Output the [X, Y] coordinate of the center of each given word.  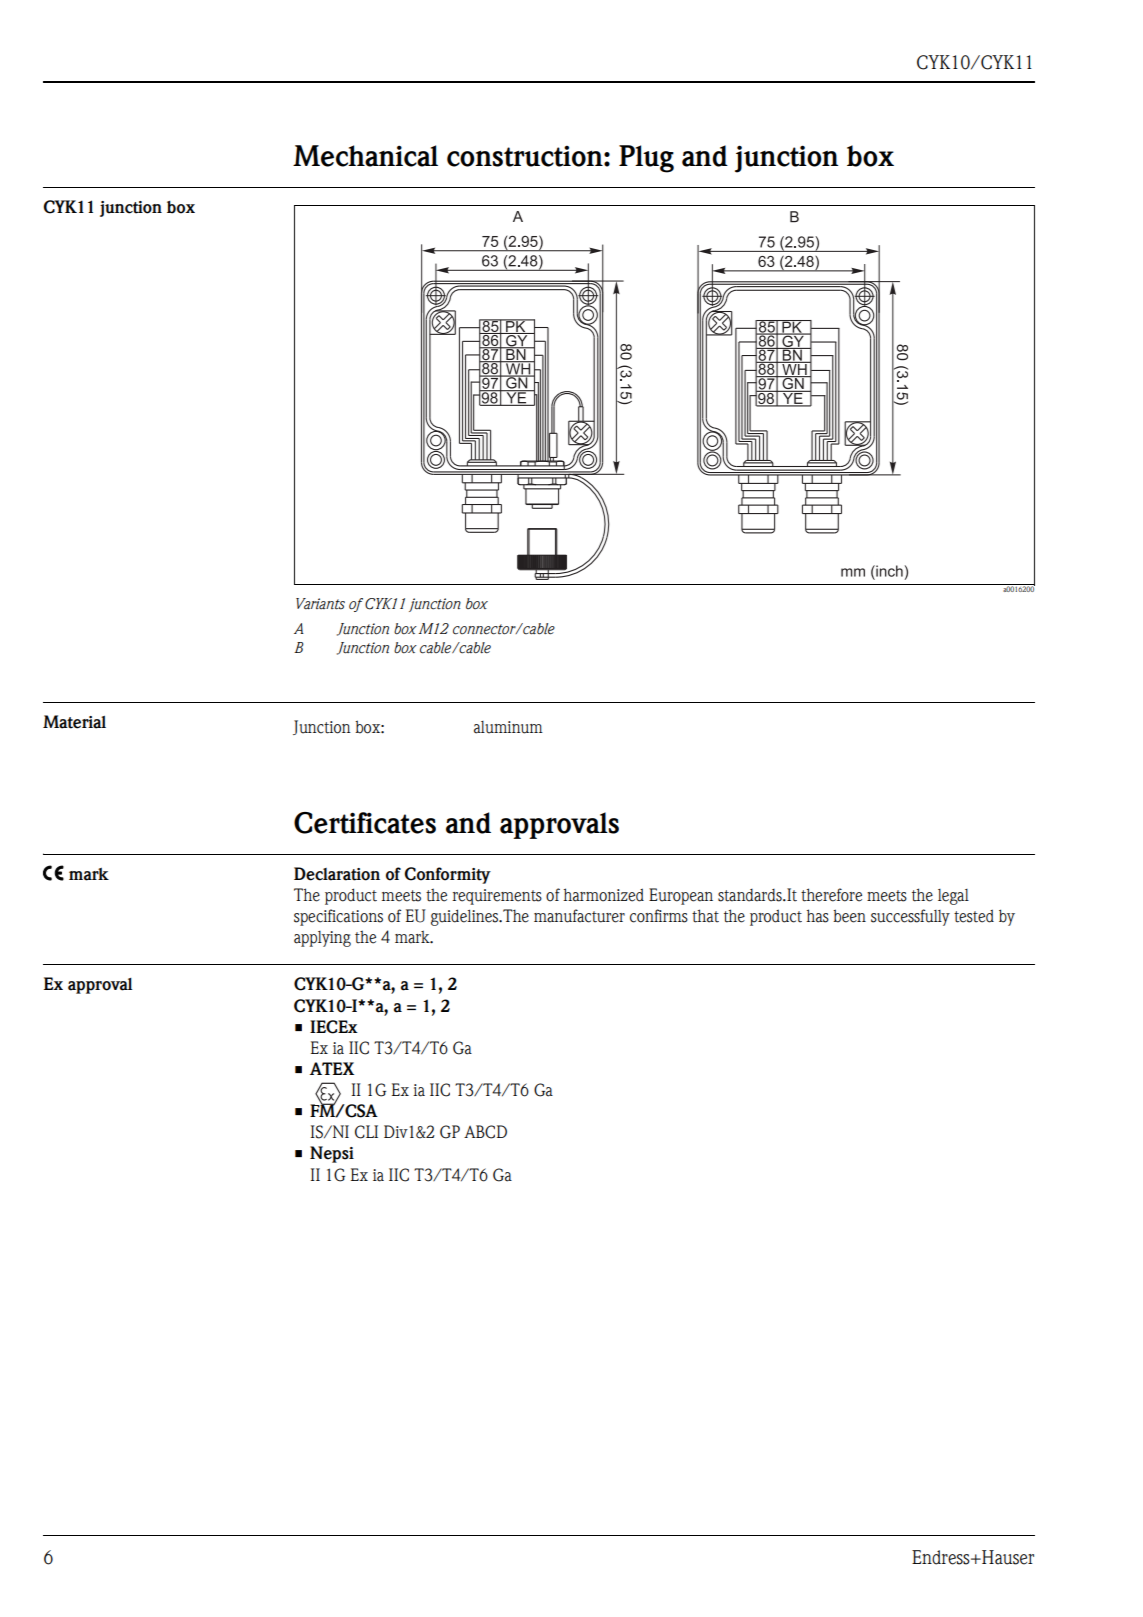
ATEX [332, 1068]
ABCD [485, 1132]
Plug [646, 159]
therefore [831, 895]
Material [74, 722]
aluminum [508, 727]
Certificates [365, 823]
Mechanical [365, 156]
